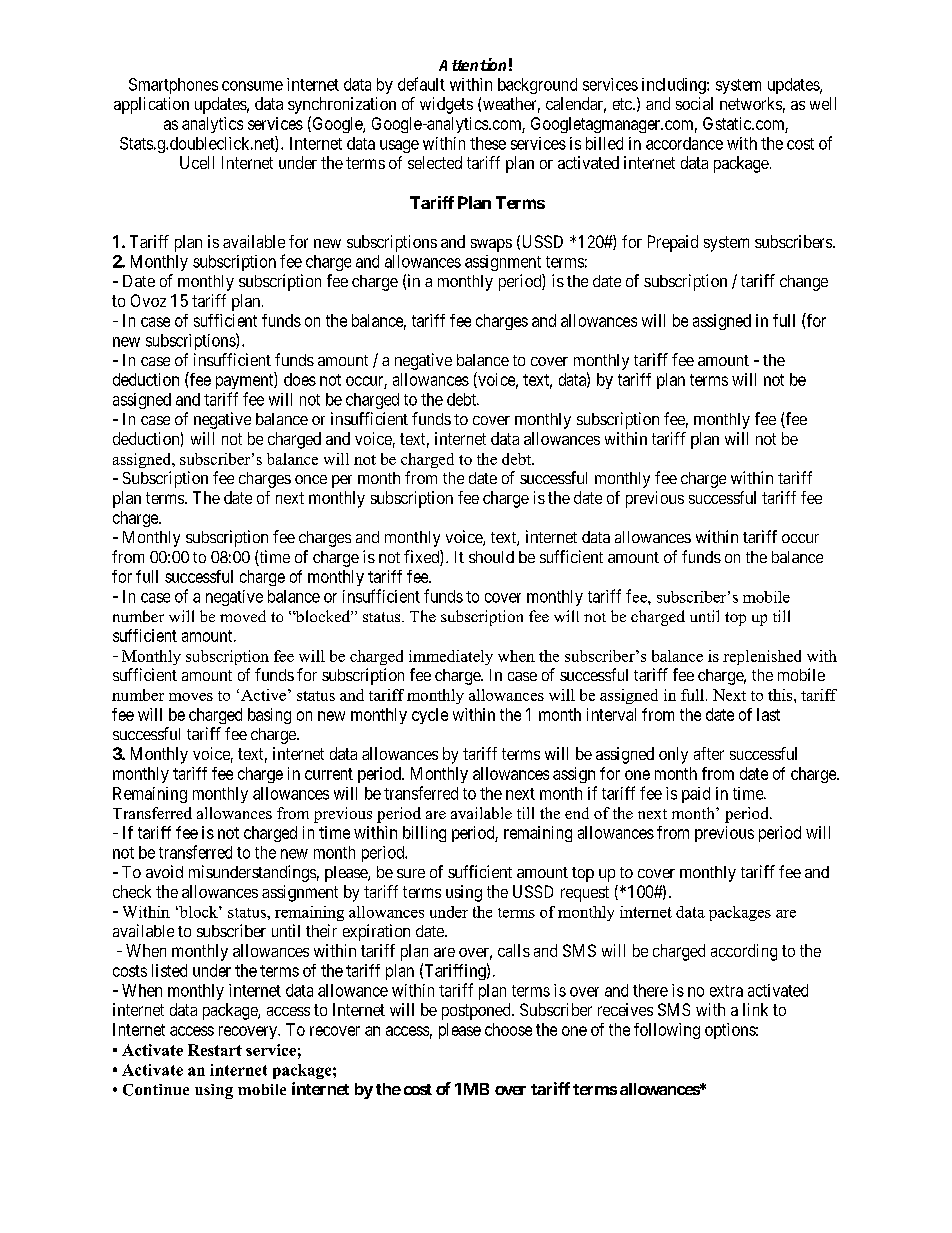 The height and width of the screenshot is (1233, 952). Describe the element at coordinates (269, 716) in the screenshot. I see `basing` at that location.
